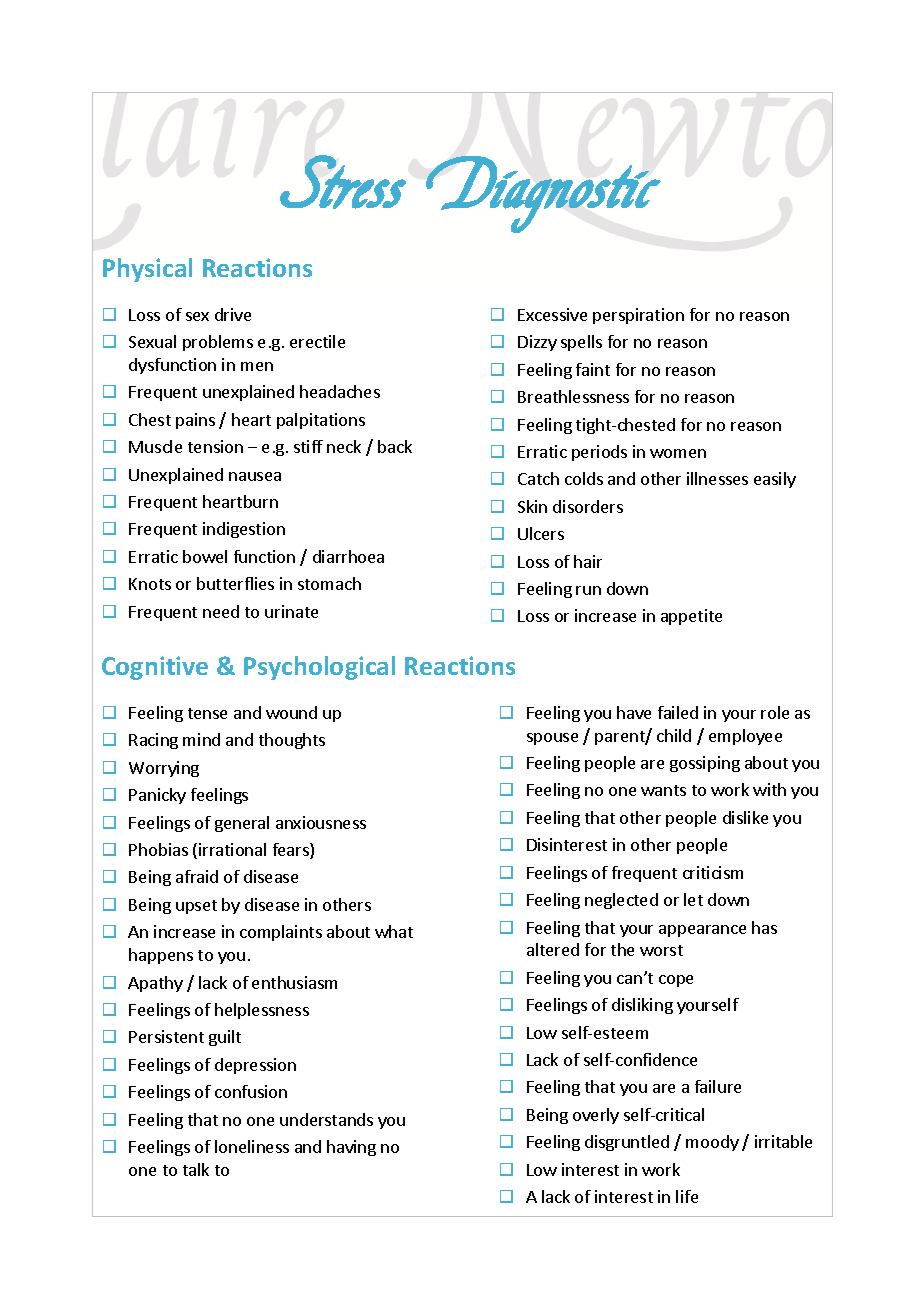  I want to click on talk, so click(196, 1169).
